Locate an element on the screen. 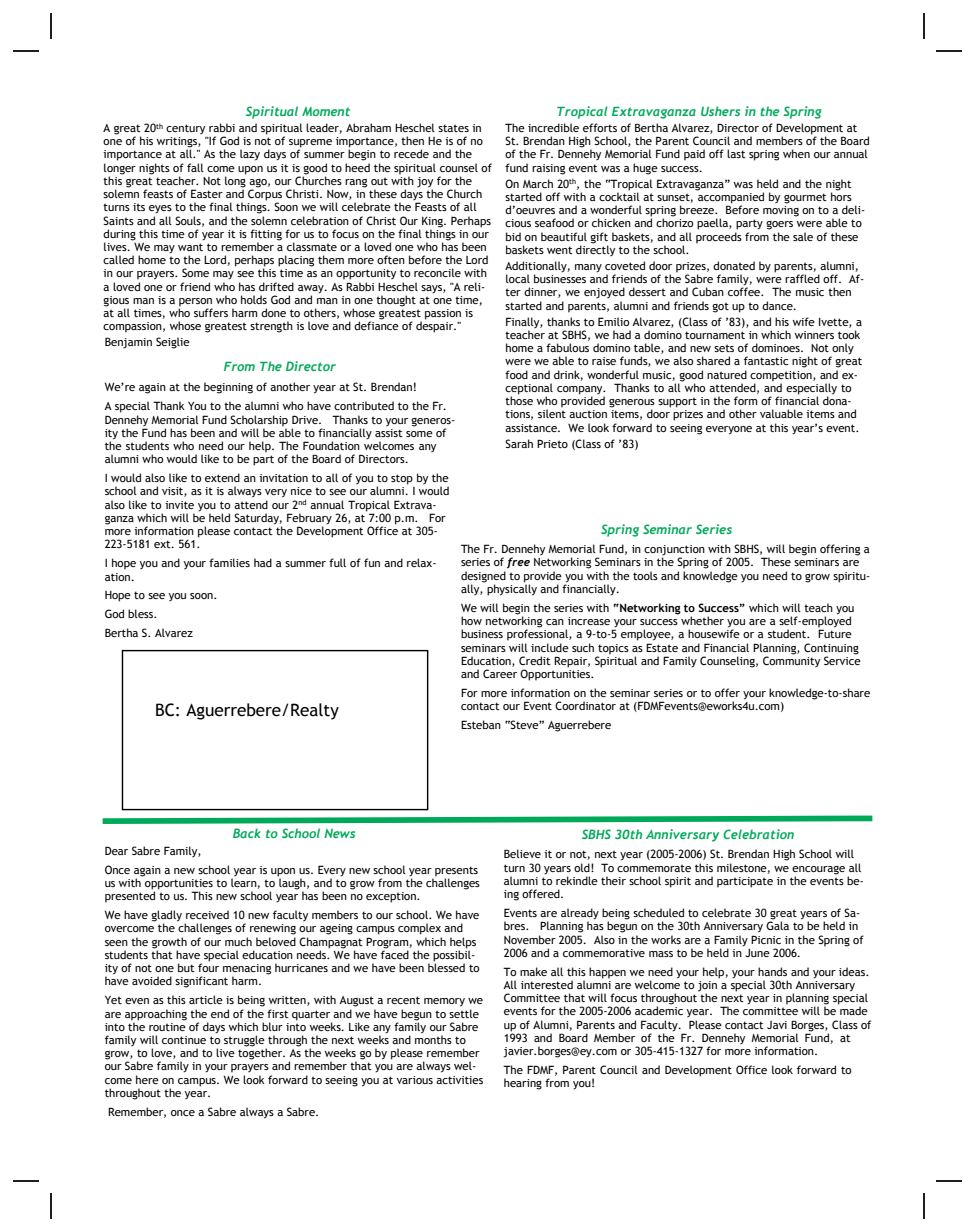 This screenshot has height=1232, width=975. conjunction is located at coordinates (674, 551).
